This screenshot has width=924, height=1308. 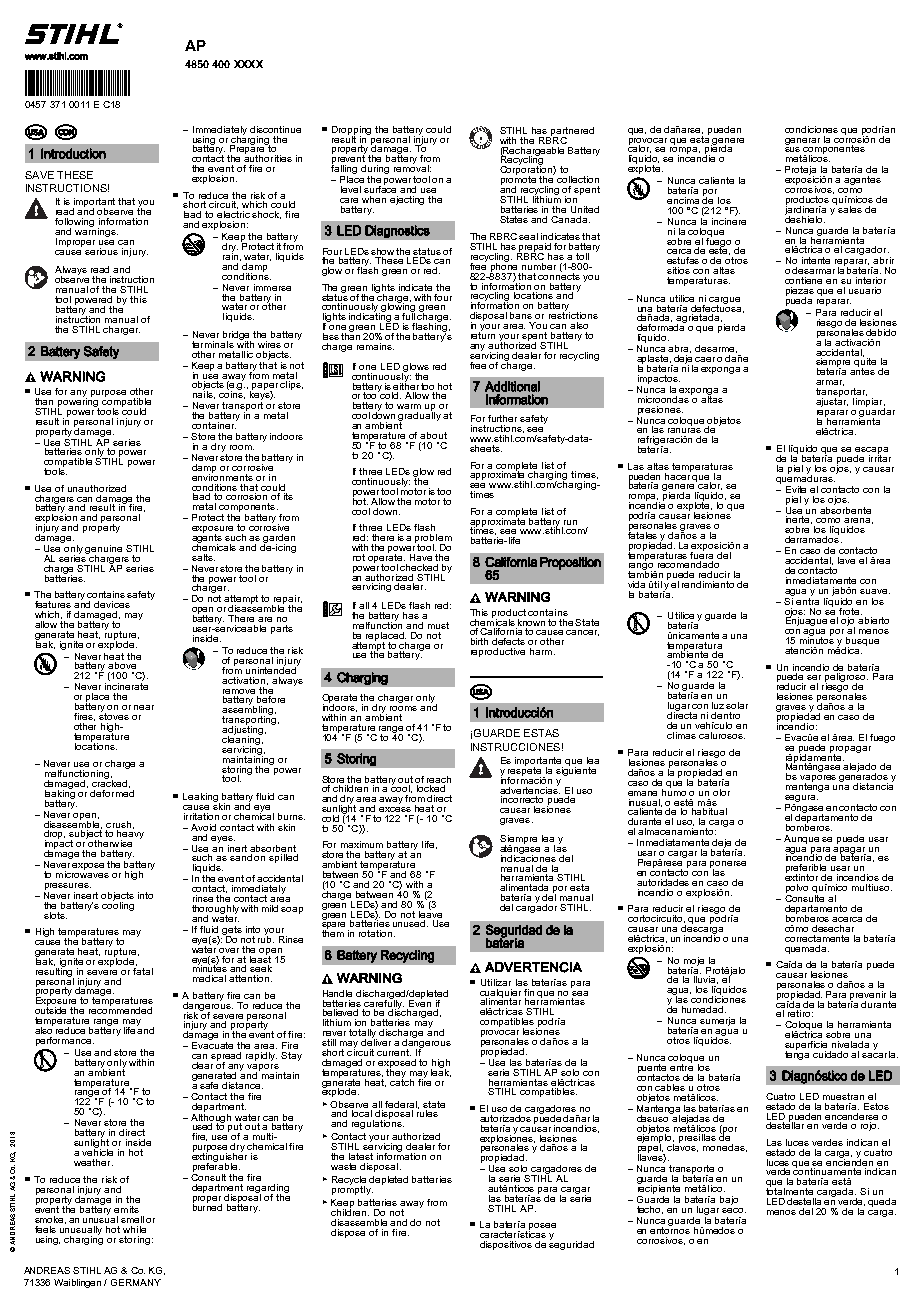 What do you see at coordinates (850, 209) in the screenshot?
I see `sales` at bounding box center [850, 209].
